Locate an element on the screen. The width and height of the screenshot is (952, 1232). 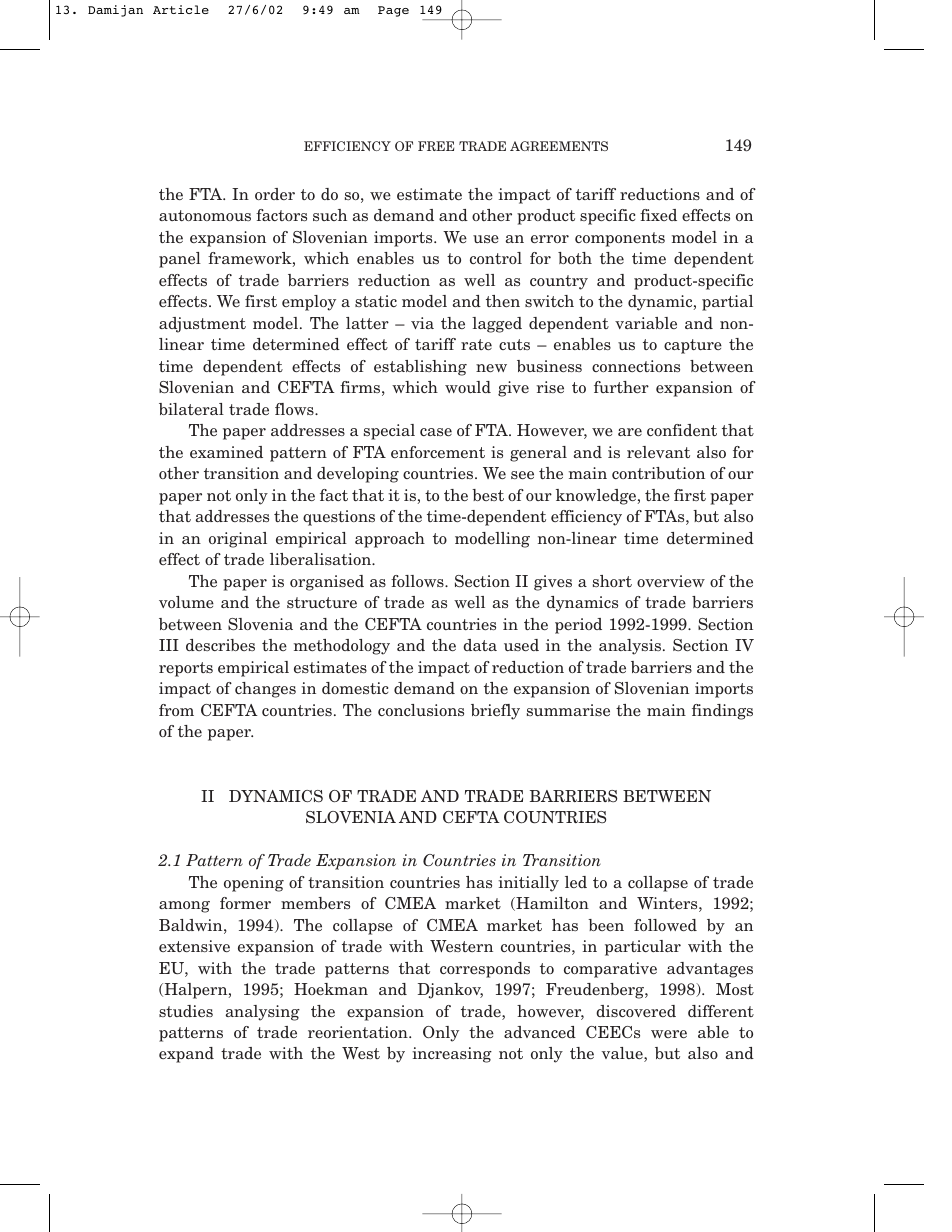
Page is located at coordinates (393, 11).
